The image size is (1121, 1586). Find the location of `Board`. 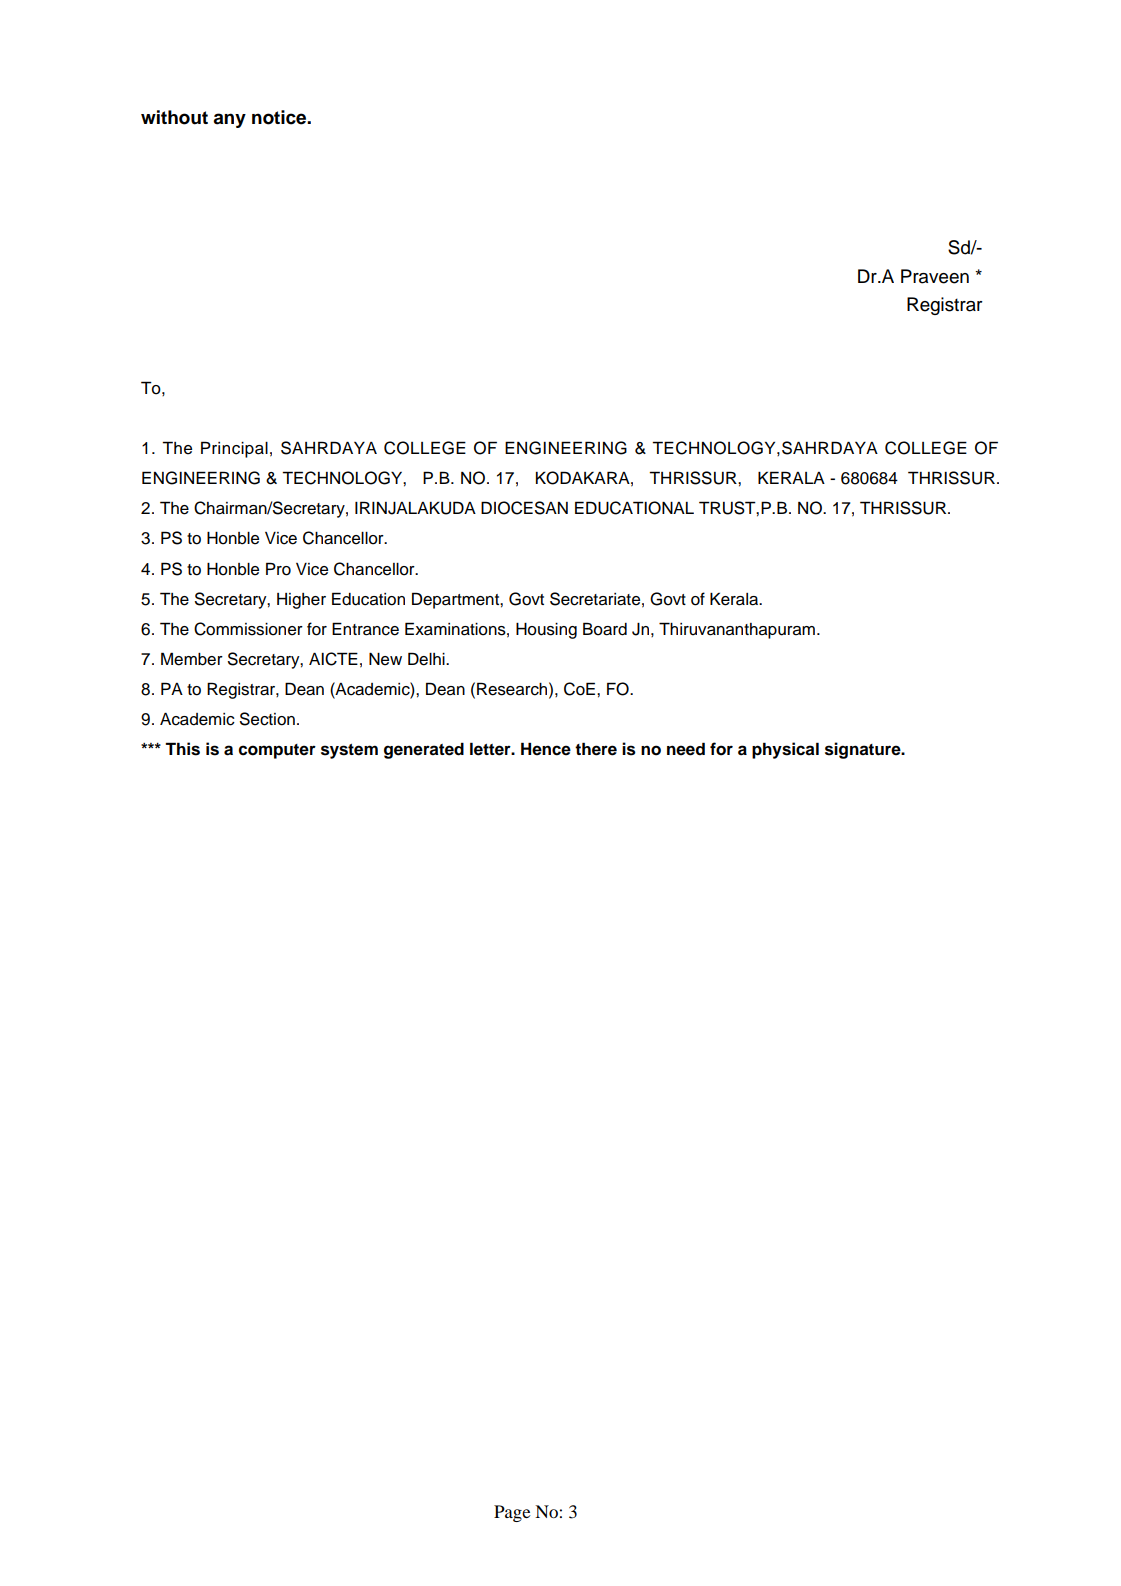

Board is located at coordinates (605, 629).
